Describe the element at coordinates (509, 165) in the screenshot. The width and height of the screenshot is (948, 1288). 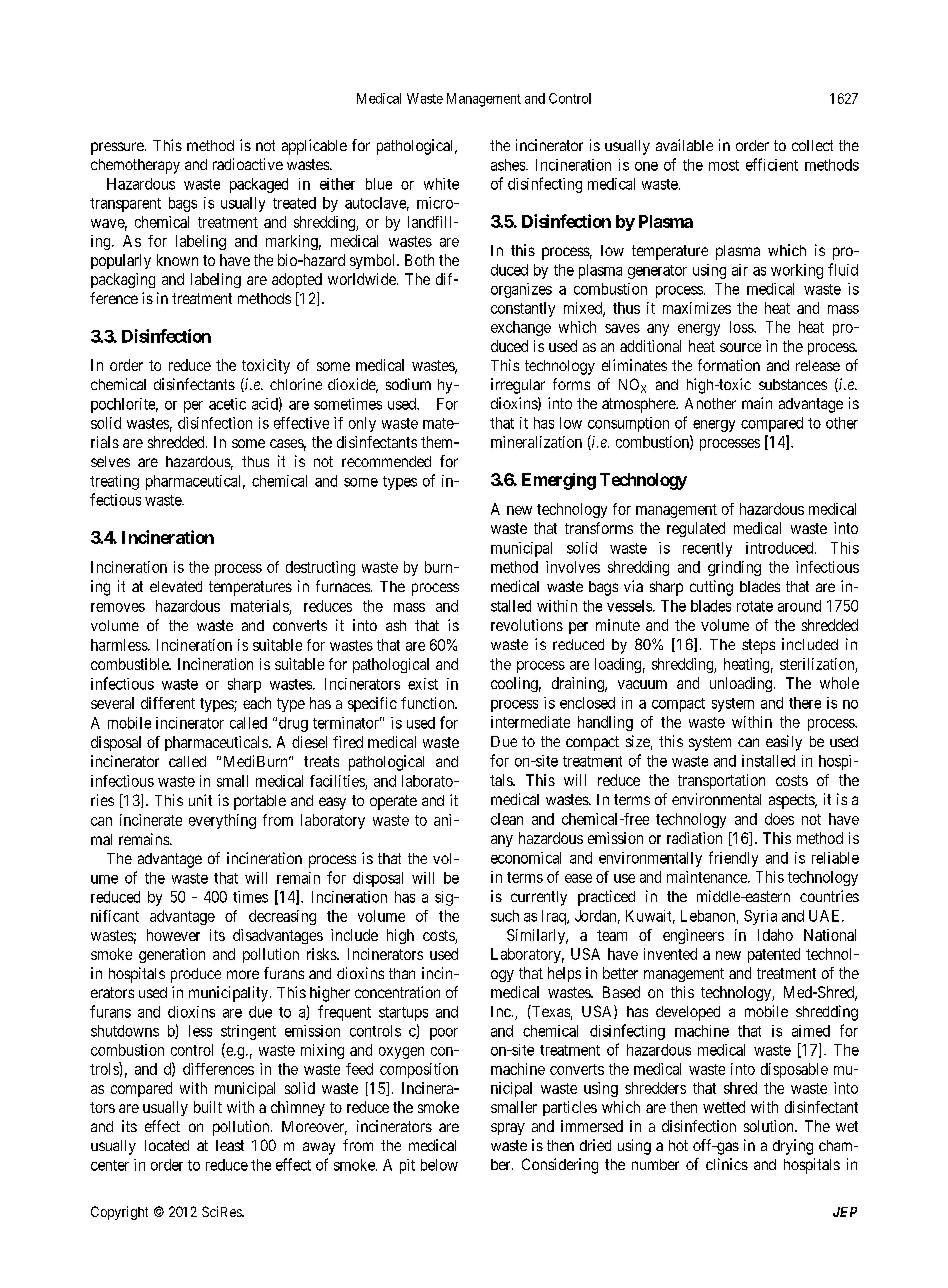
I see `ashes` at that location.
